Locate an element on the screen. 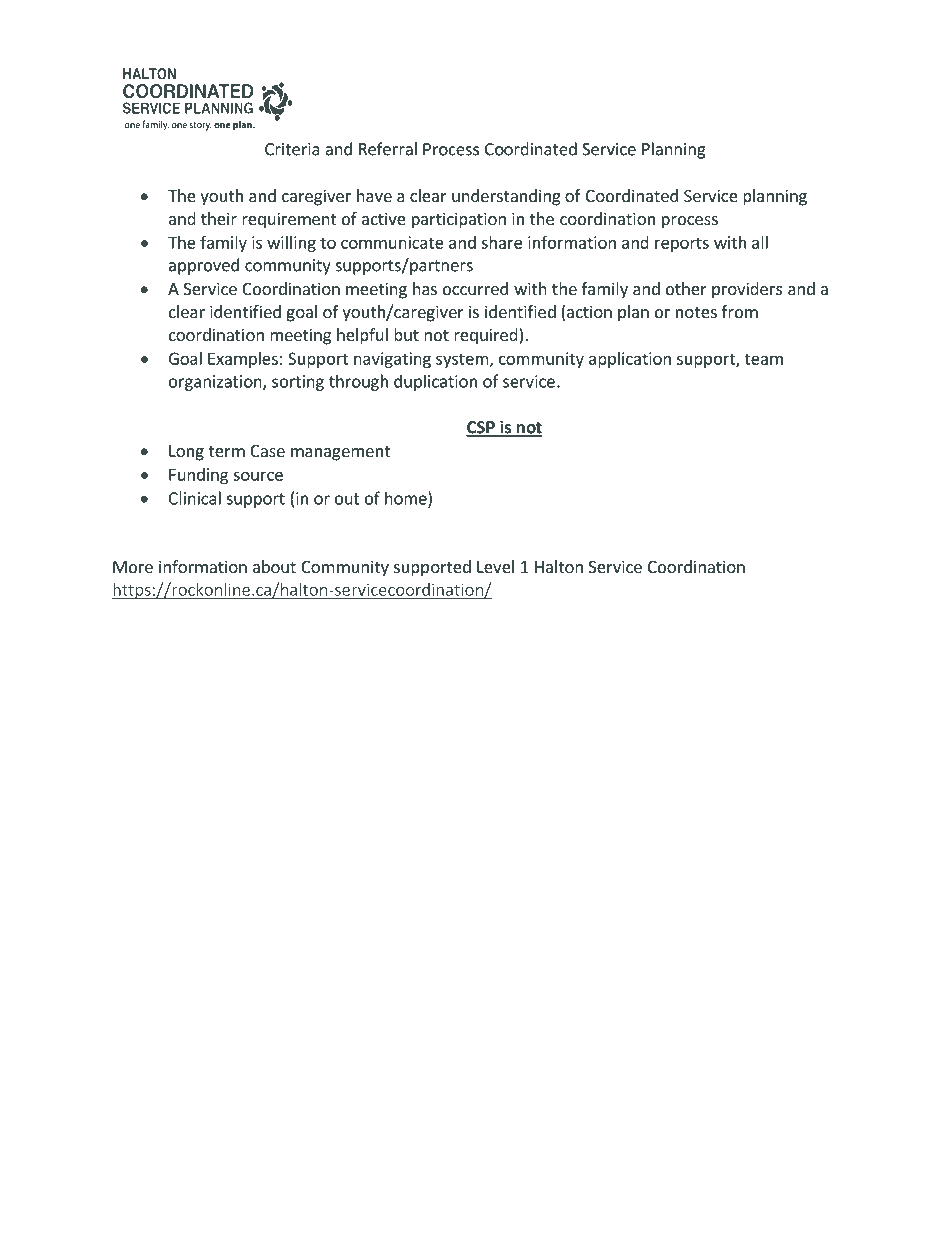 The image size is (952, 1233). Referral is located at coordinates (388, 149).
